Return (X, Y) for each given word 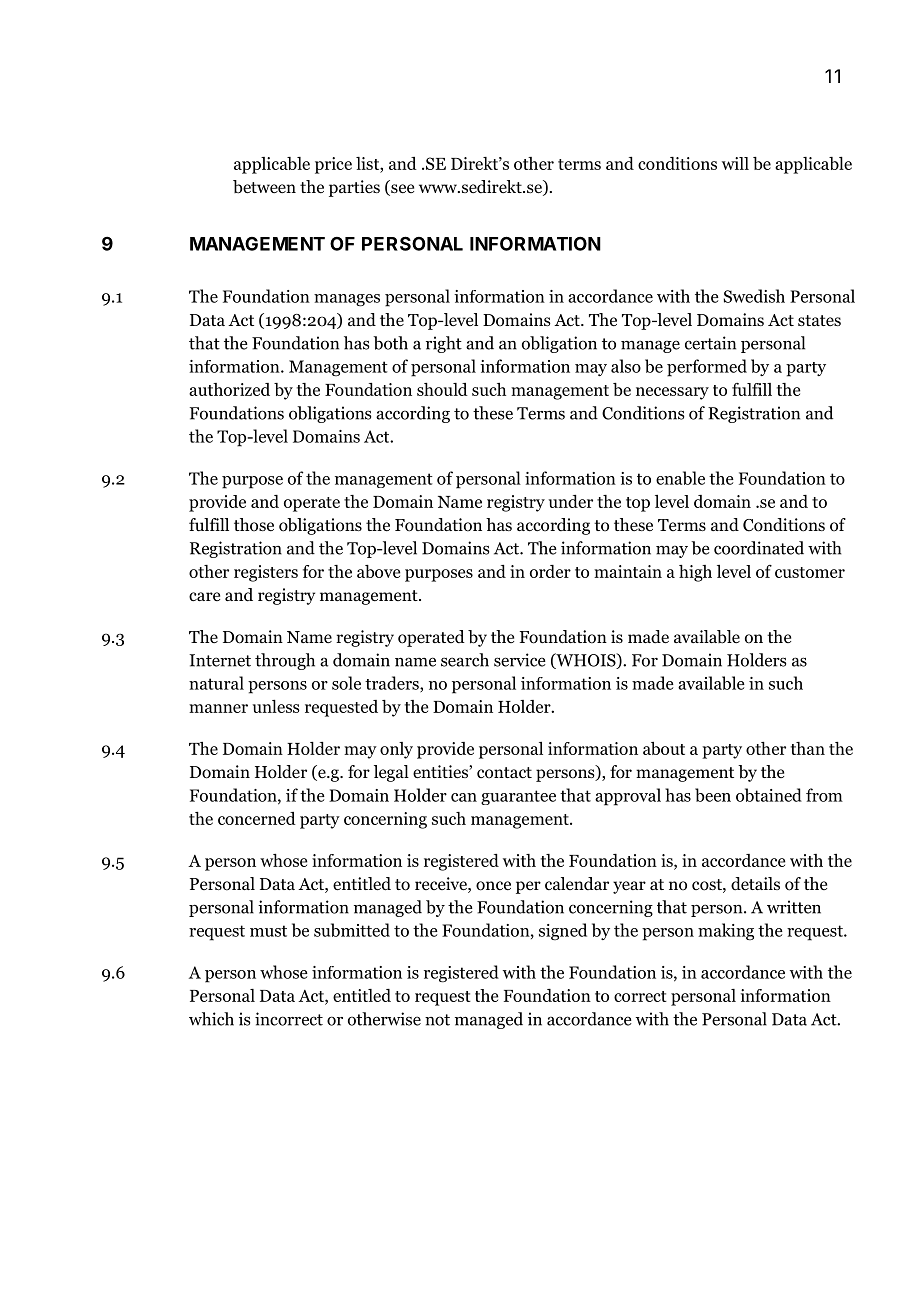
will (735, 163)
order (550, 571)
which (211, 1019)
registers (266, 573)
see (401, 190)
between (264, 187)
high (695, 573)
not (437, 1020)
